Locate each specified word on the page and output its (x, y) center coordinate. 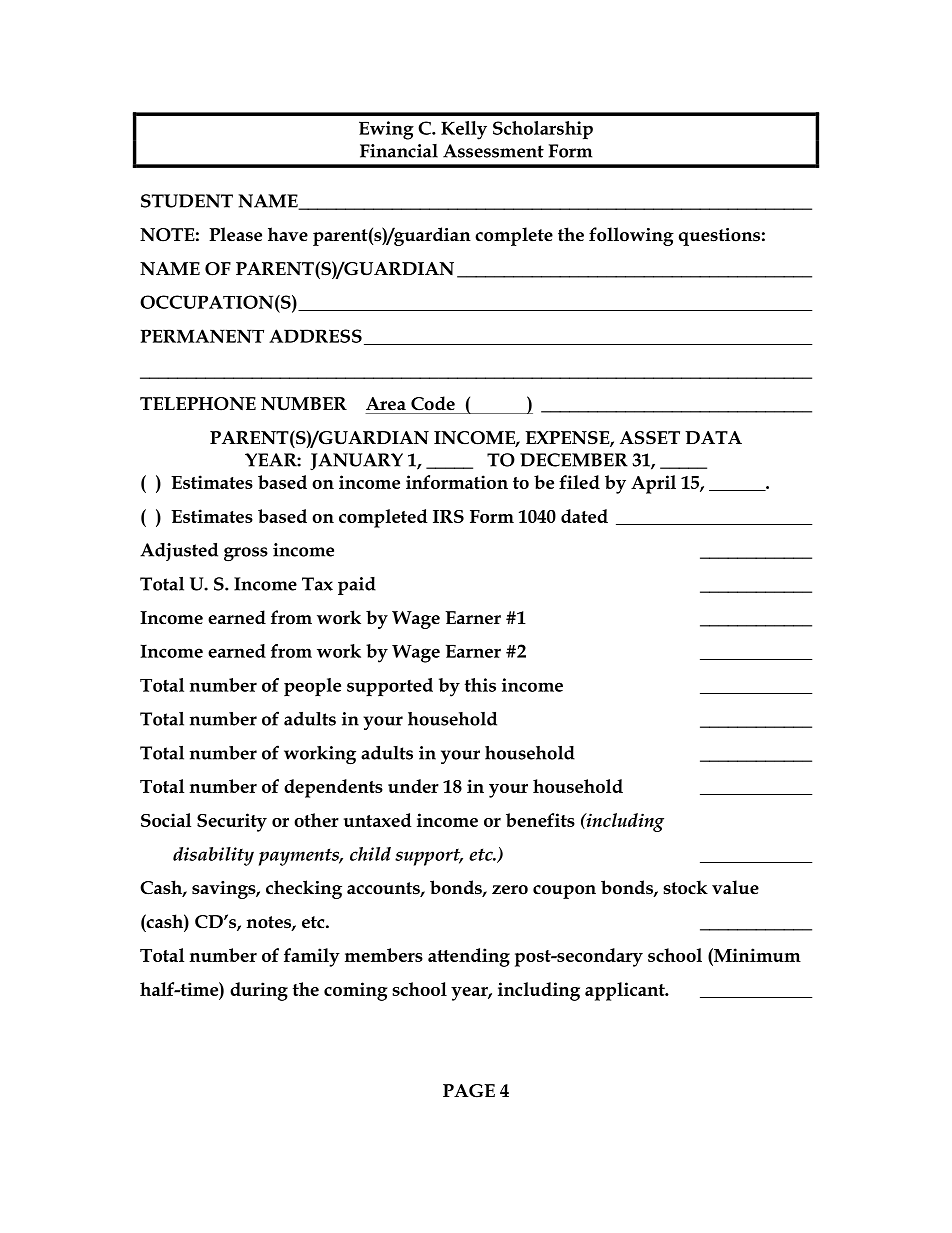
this (480, 685)
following (631, 236)
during (259, 991)
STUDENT (187, 201)
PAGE (469, 1091)
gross (246, 554)
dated (584, 516)
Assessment (493, 151)
